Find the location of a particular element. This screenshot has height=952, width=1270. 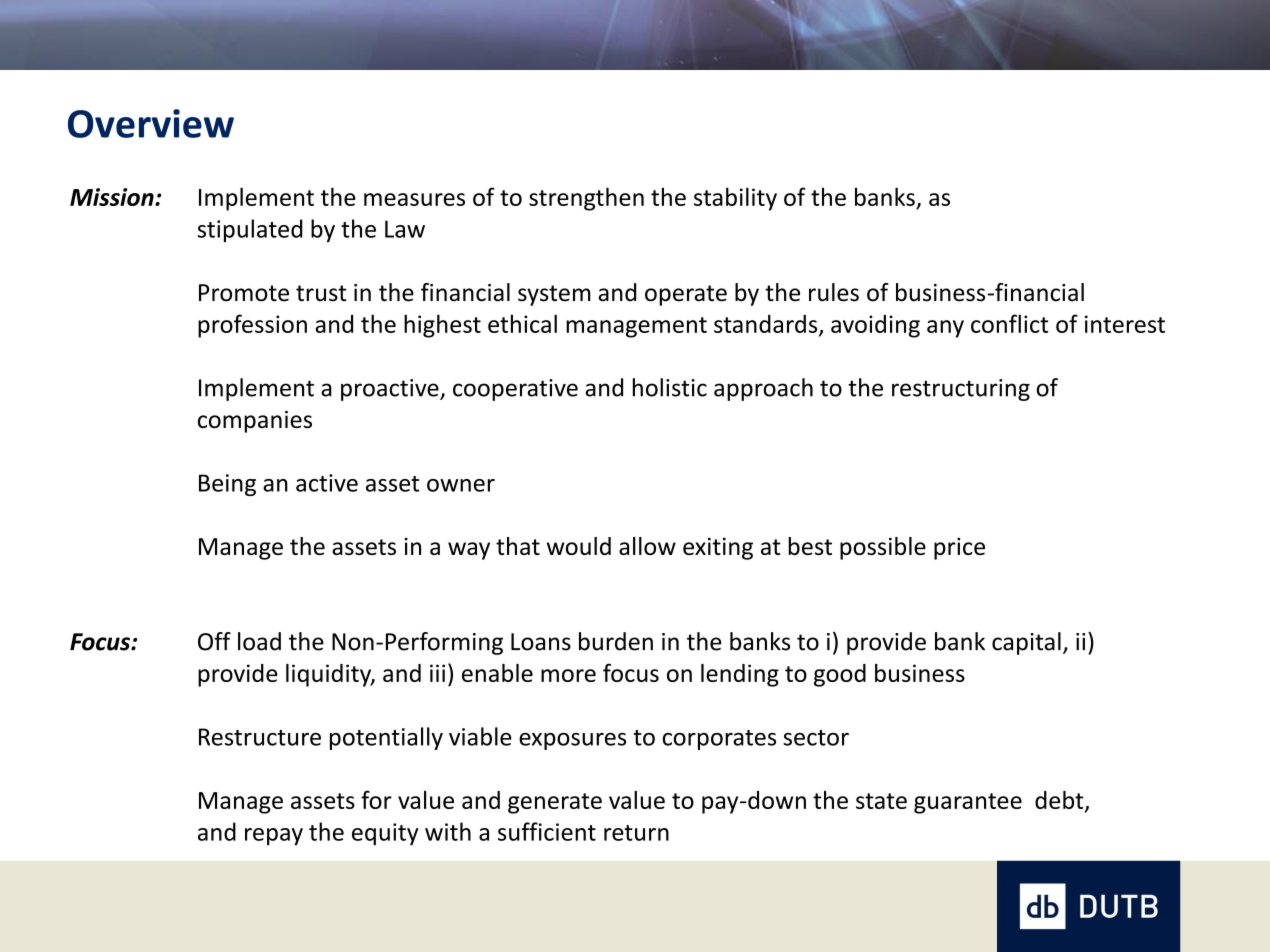

restructuring is located at coordinates (961, 390).
